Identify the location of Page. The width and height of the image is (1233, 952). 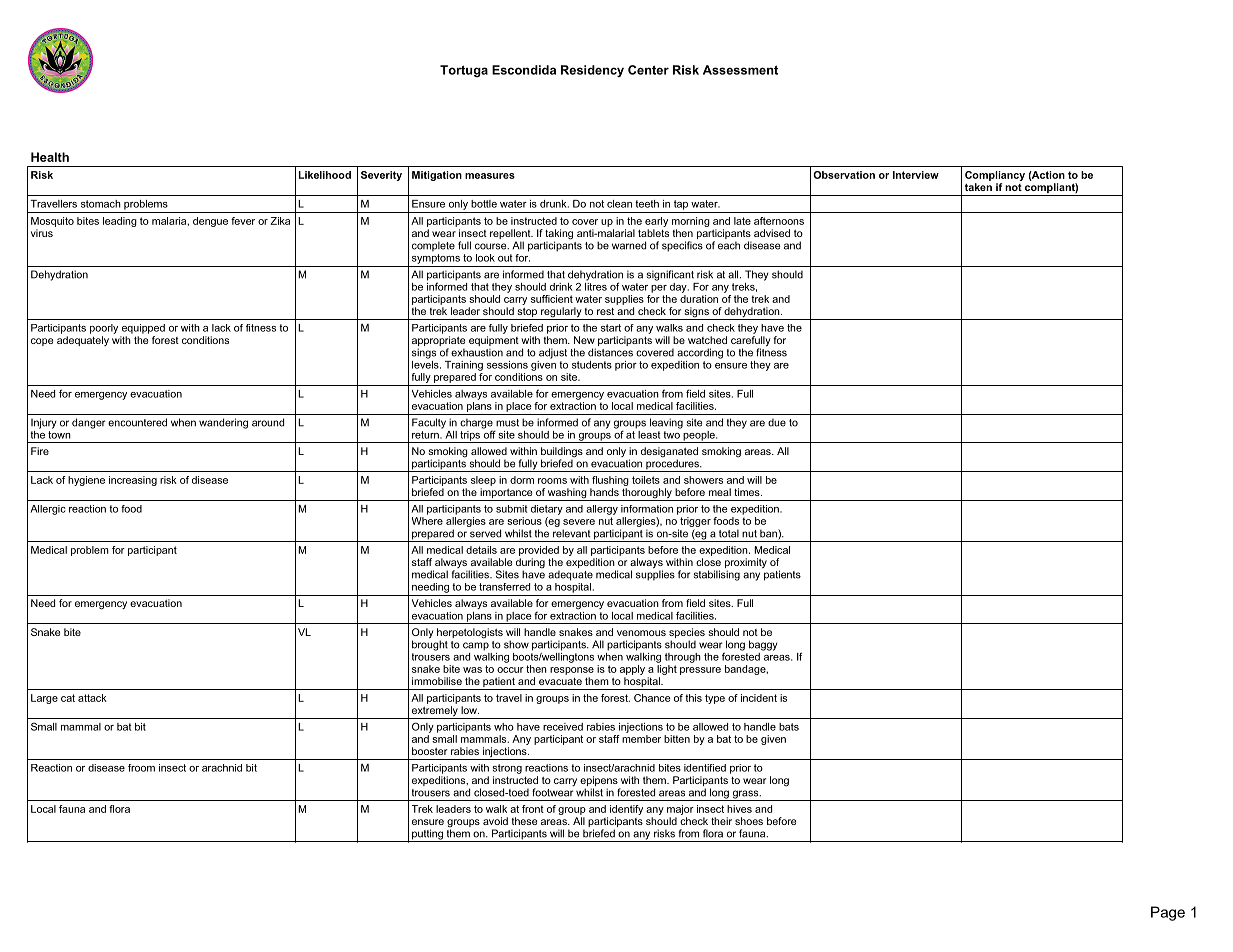
(1168, 913).
